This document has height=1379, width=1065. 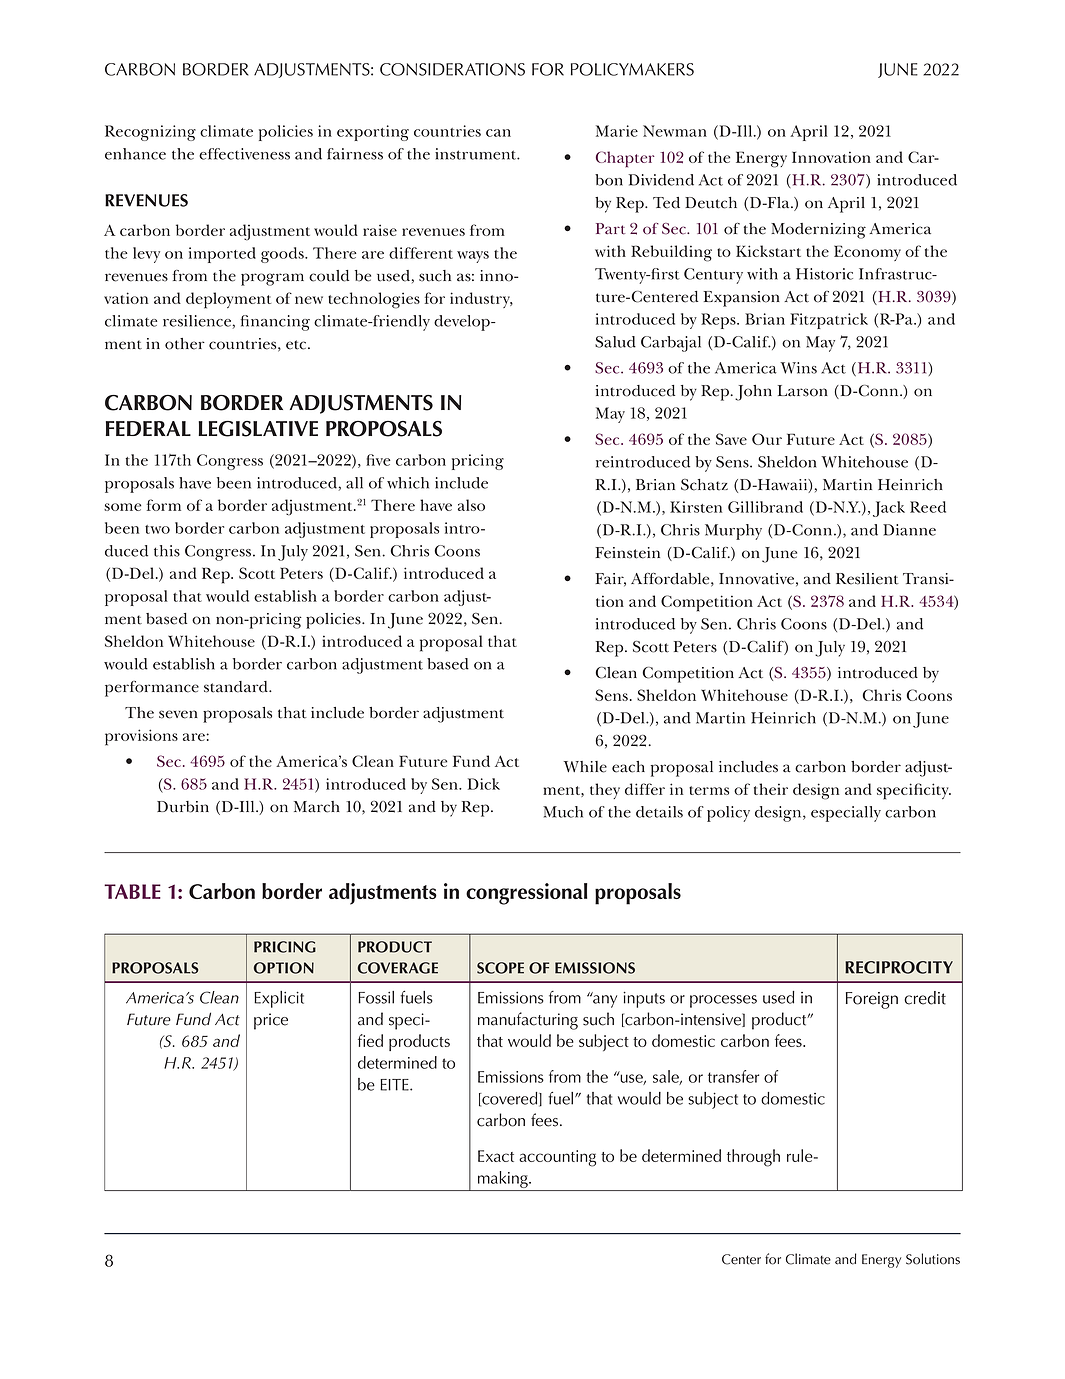 I want to click on Modernizing, so click(x=818, y=231).
